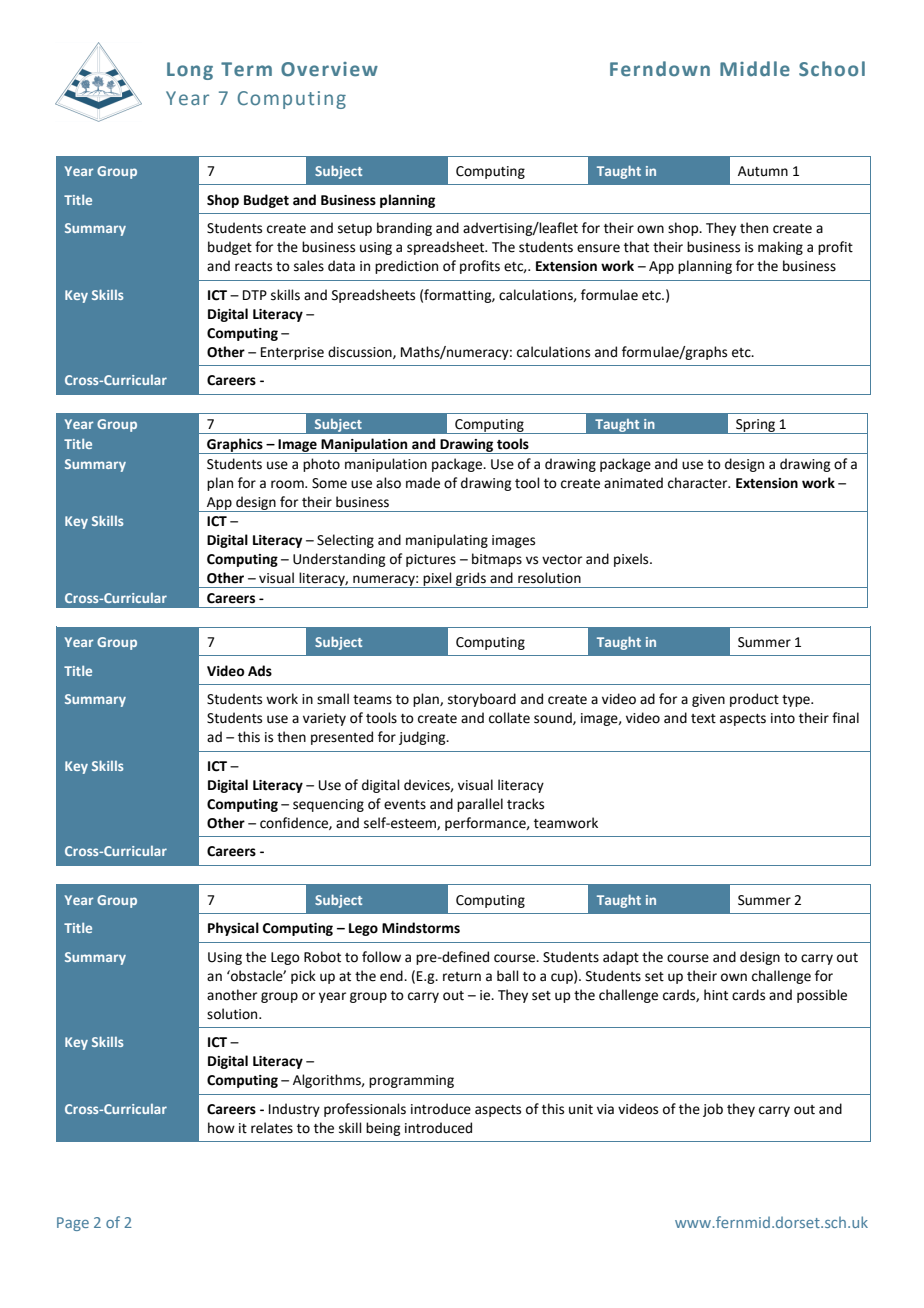 This screenshot has width=924, height=1308. Describe the element at coordinates (447, 541) in the screenshot. I see `manipulating` at that location.
